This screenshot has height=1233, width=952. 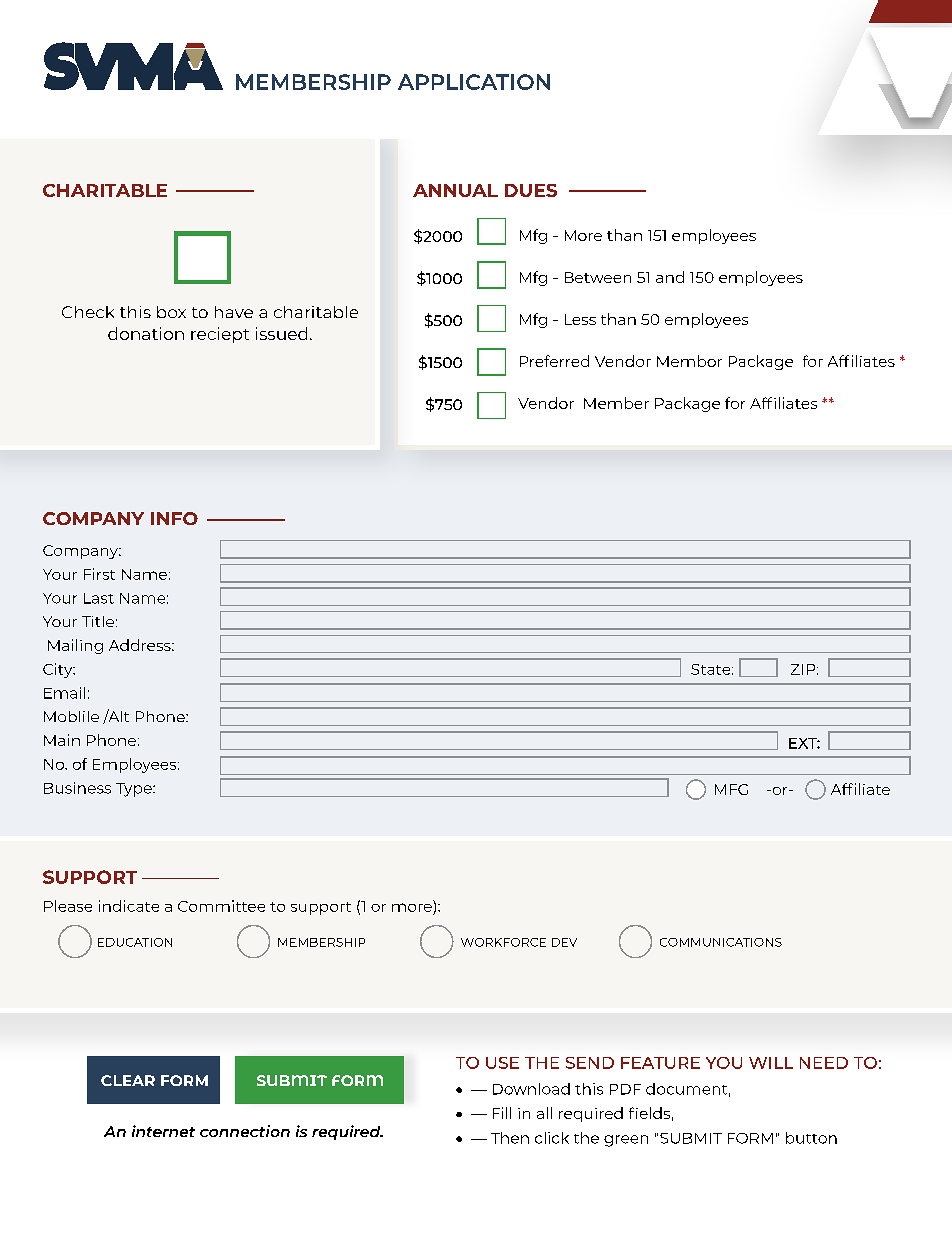 What do you see at coordinates (721, 942) in the screenshot?
I see `COMMUNICATIONS` at bounding box center [721, 942].
